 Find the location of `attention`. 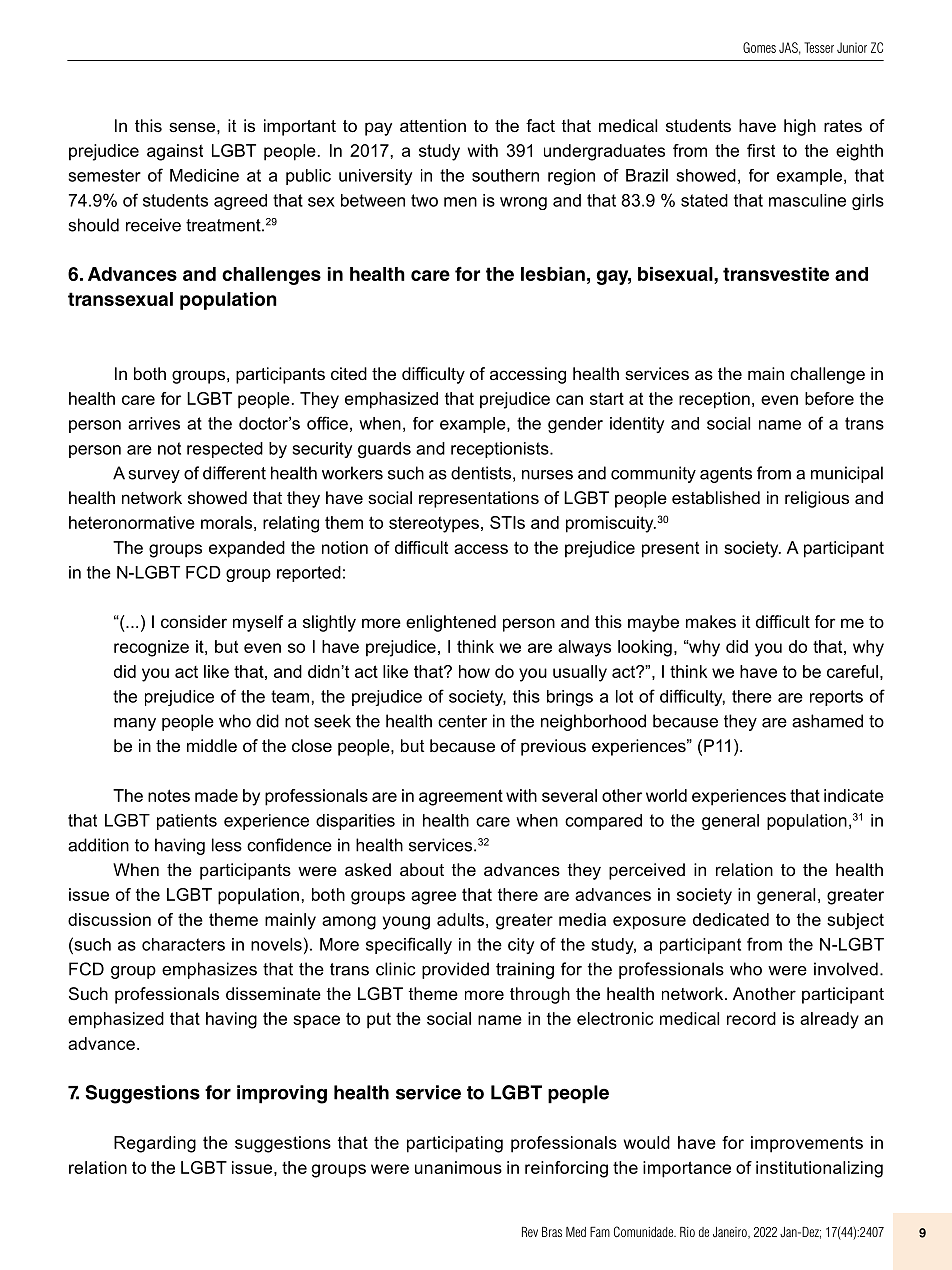

attention is located at coordinates (433, 125).
